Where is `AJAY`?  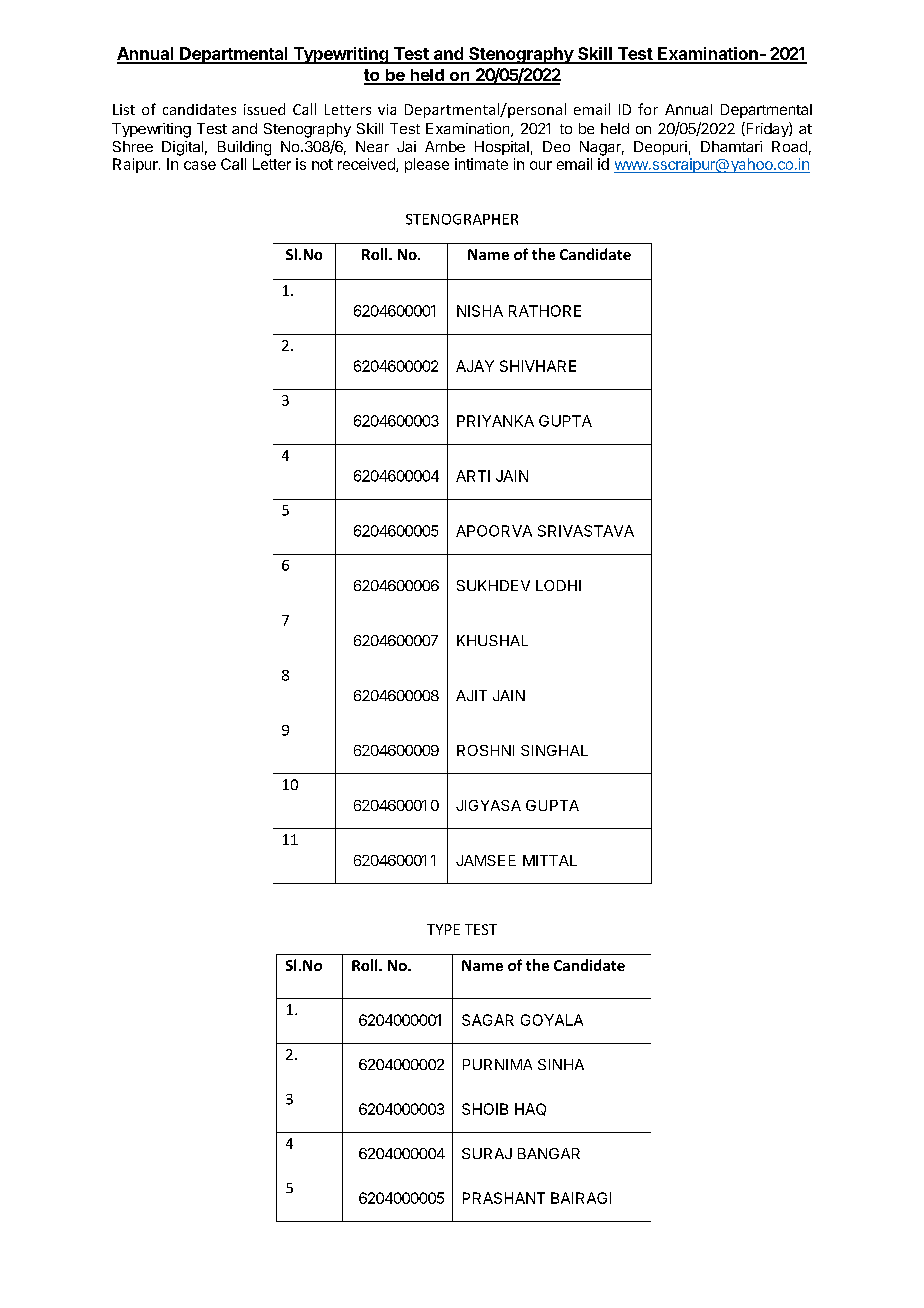
AJAY is located at coordinates (475, 366).
